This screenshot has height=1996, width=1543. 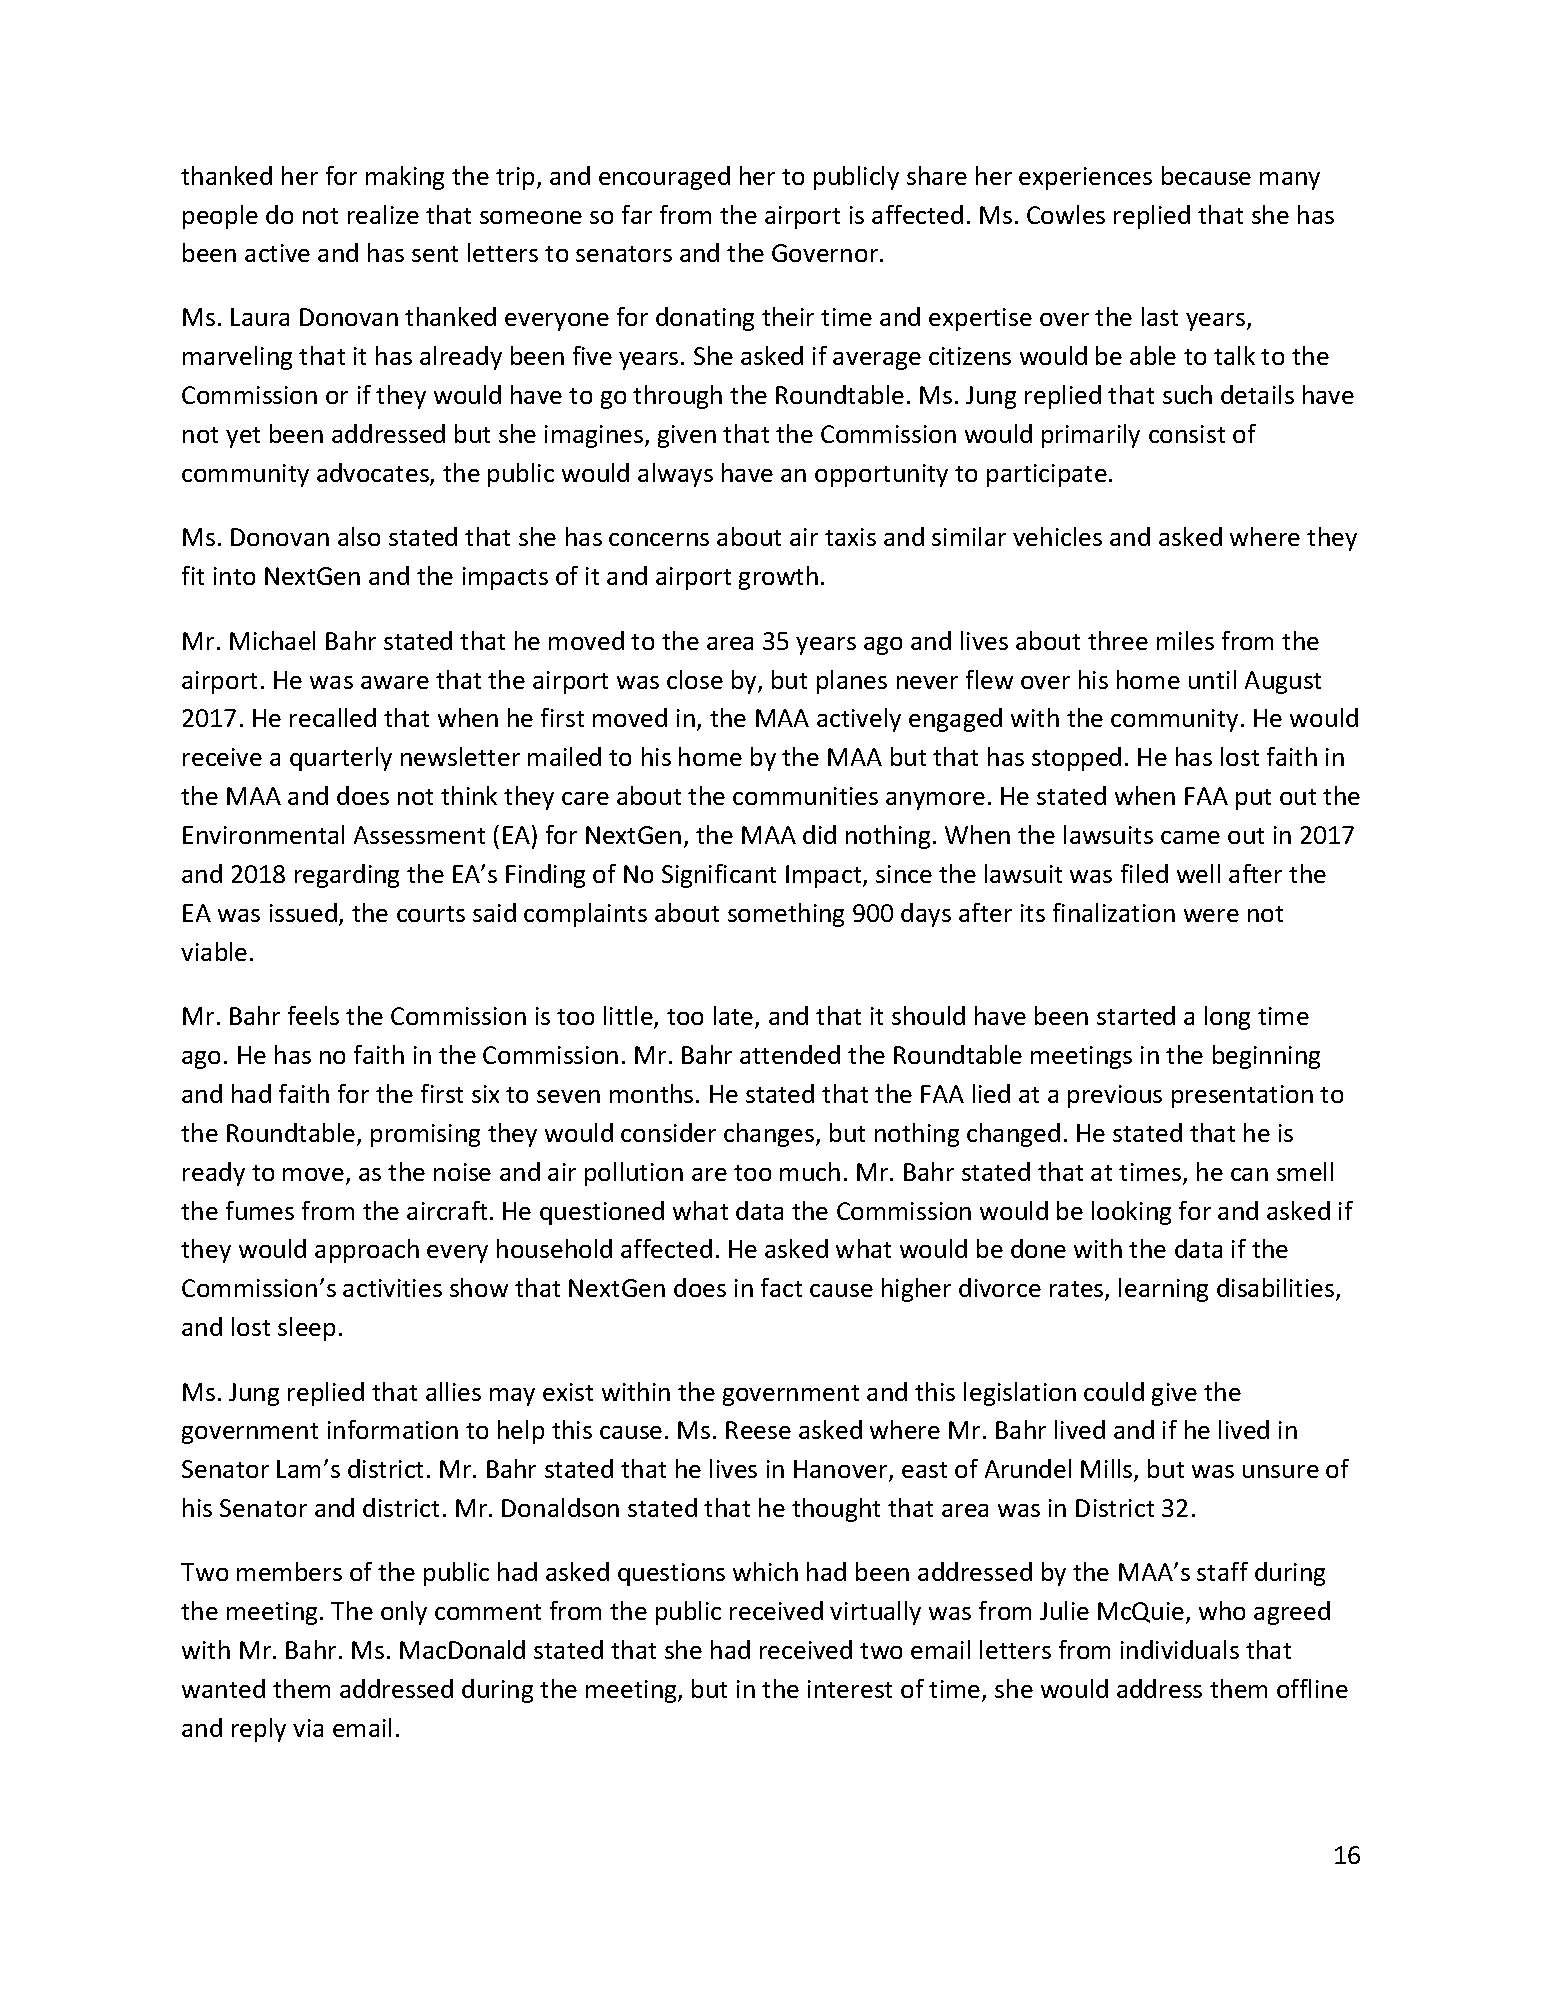 I want to click on experiences, so click(x=1085, y=178).
